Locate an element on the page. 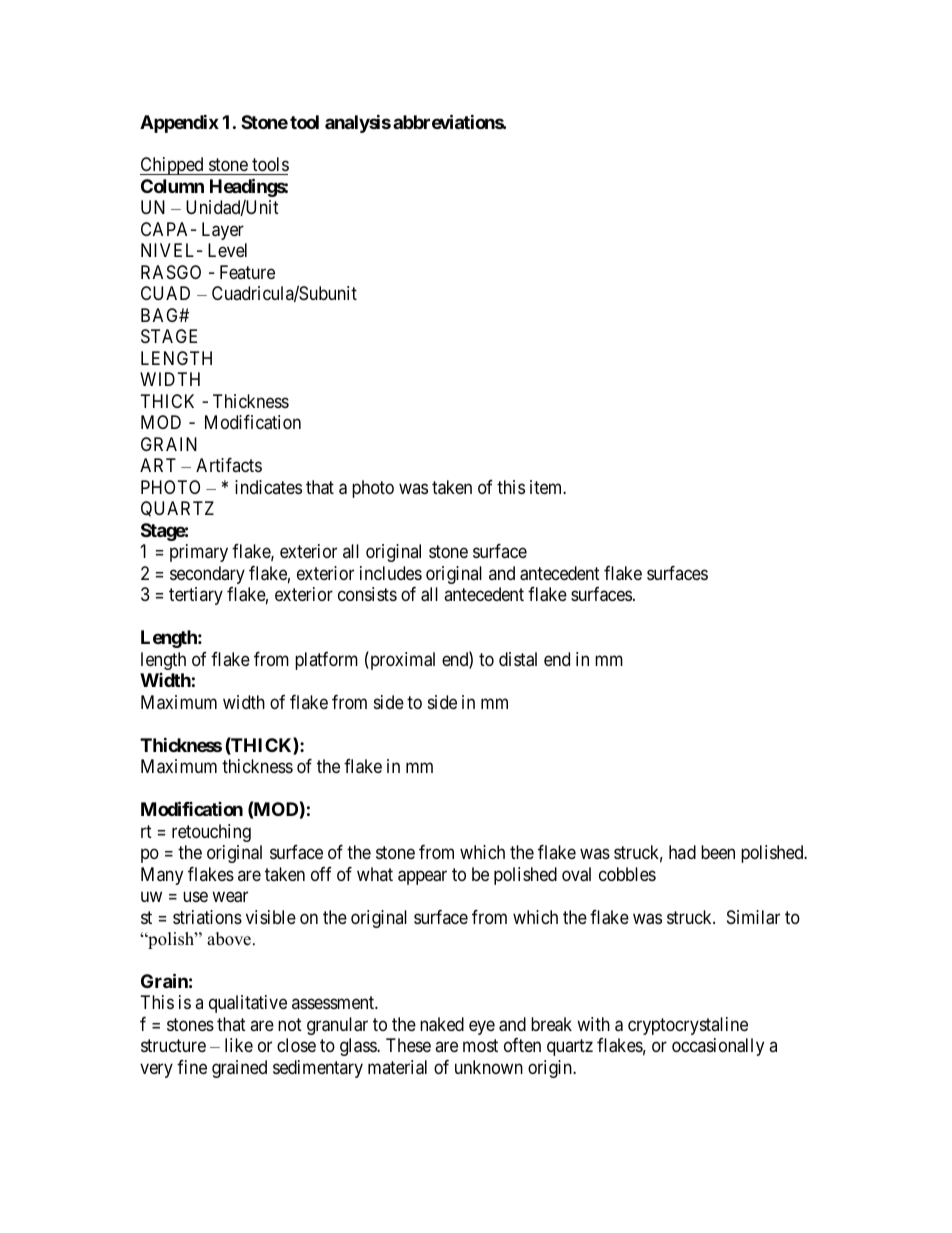 The width and height of the image is (952, 1233). distal is located at coordinates (518, 659).
